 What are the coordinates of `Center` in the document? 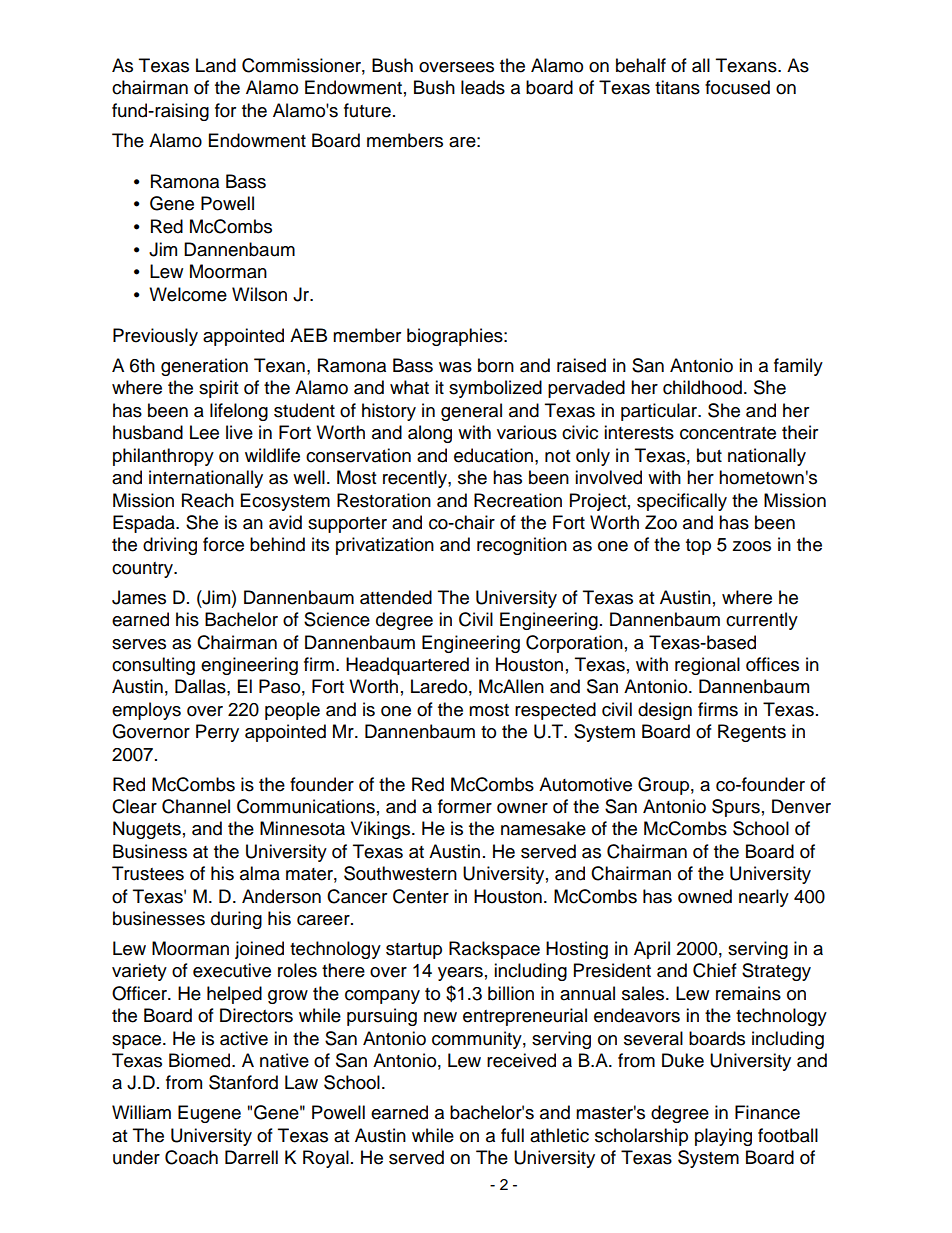 It's located at (421, 896).
